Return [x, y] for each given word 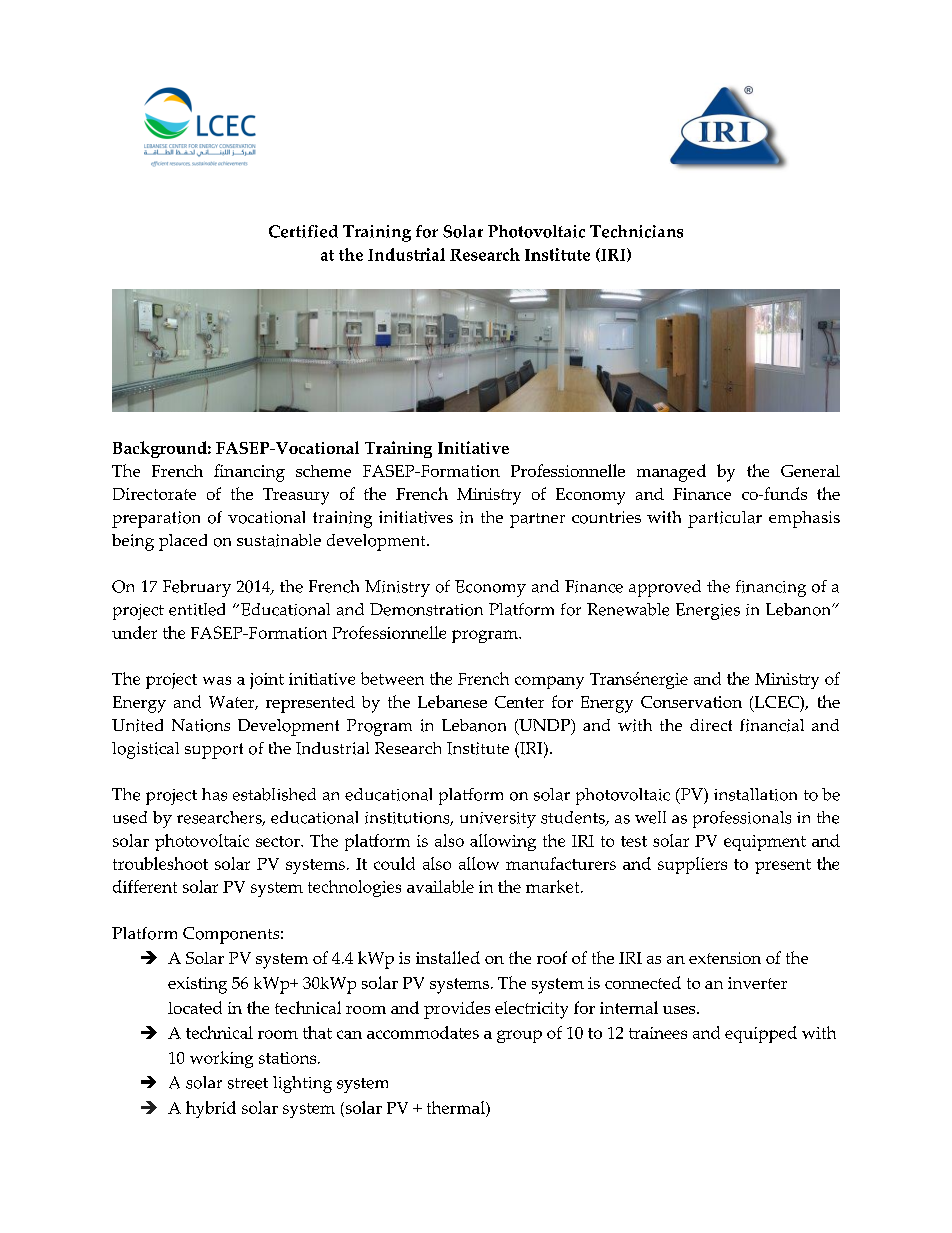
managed [671, 473]
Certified [303, 231]
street [248, 1083]
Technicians [636, 231]
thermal [457, 1107]
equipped [761, 1034]
